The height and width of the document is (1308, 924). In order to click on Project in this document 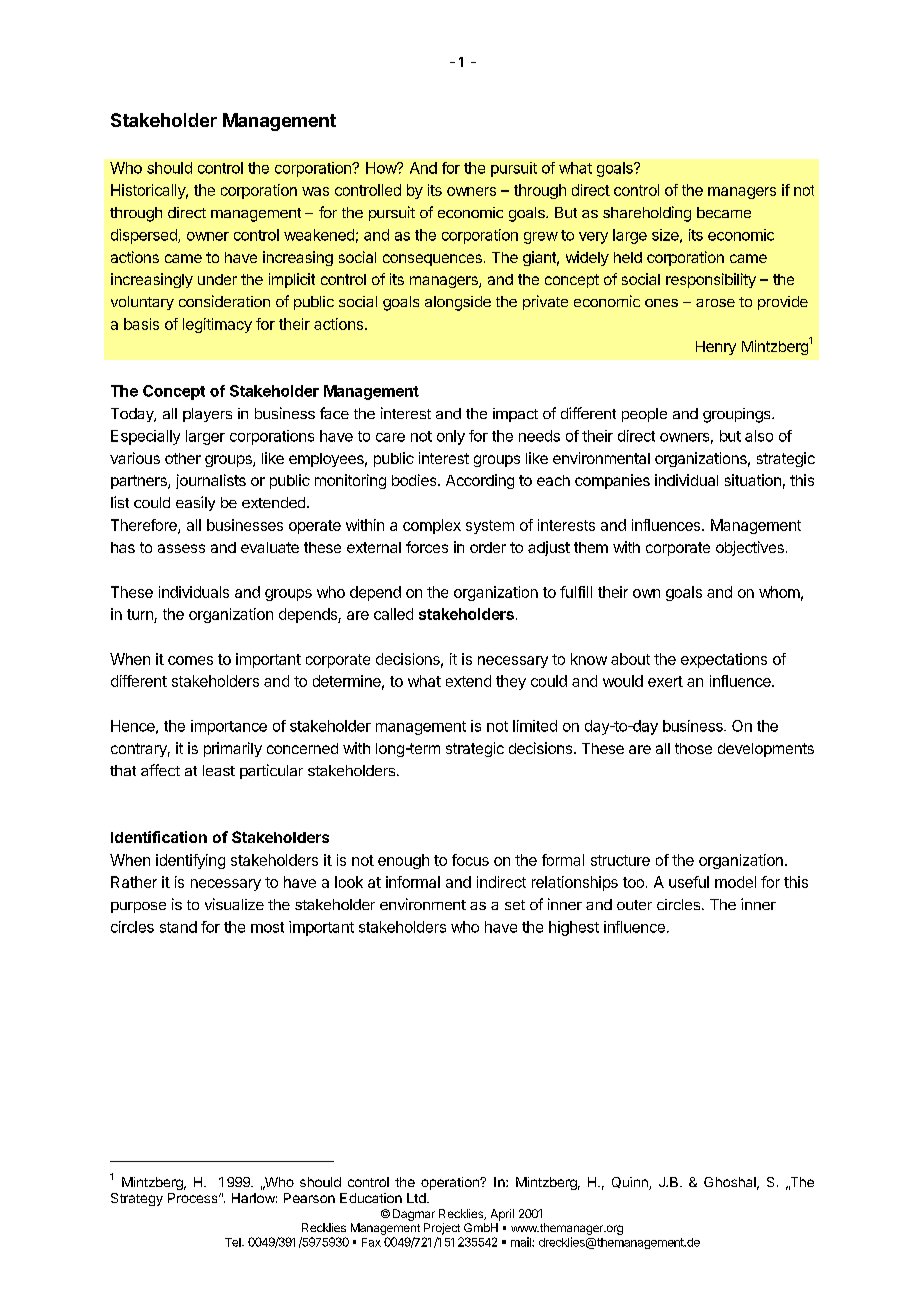, I will do `click(442, 1229)`.
